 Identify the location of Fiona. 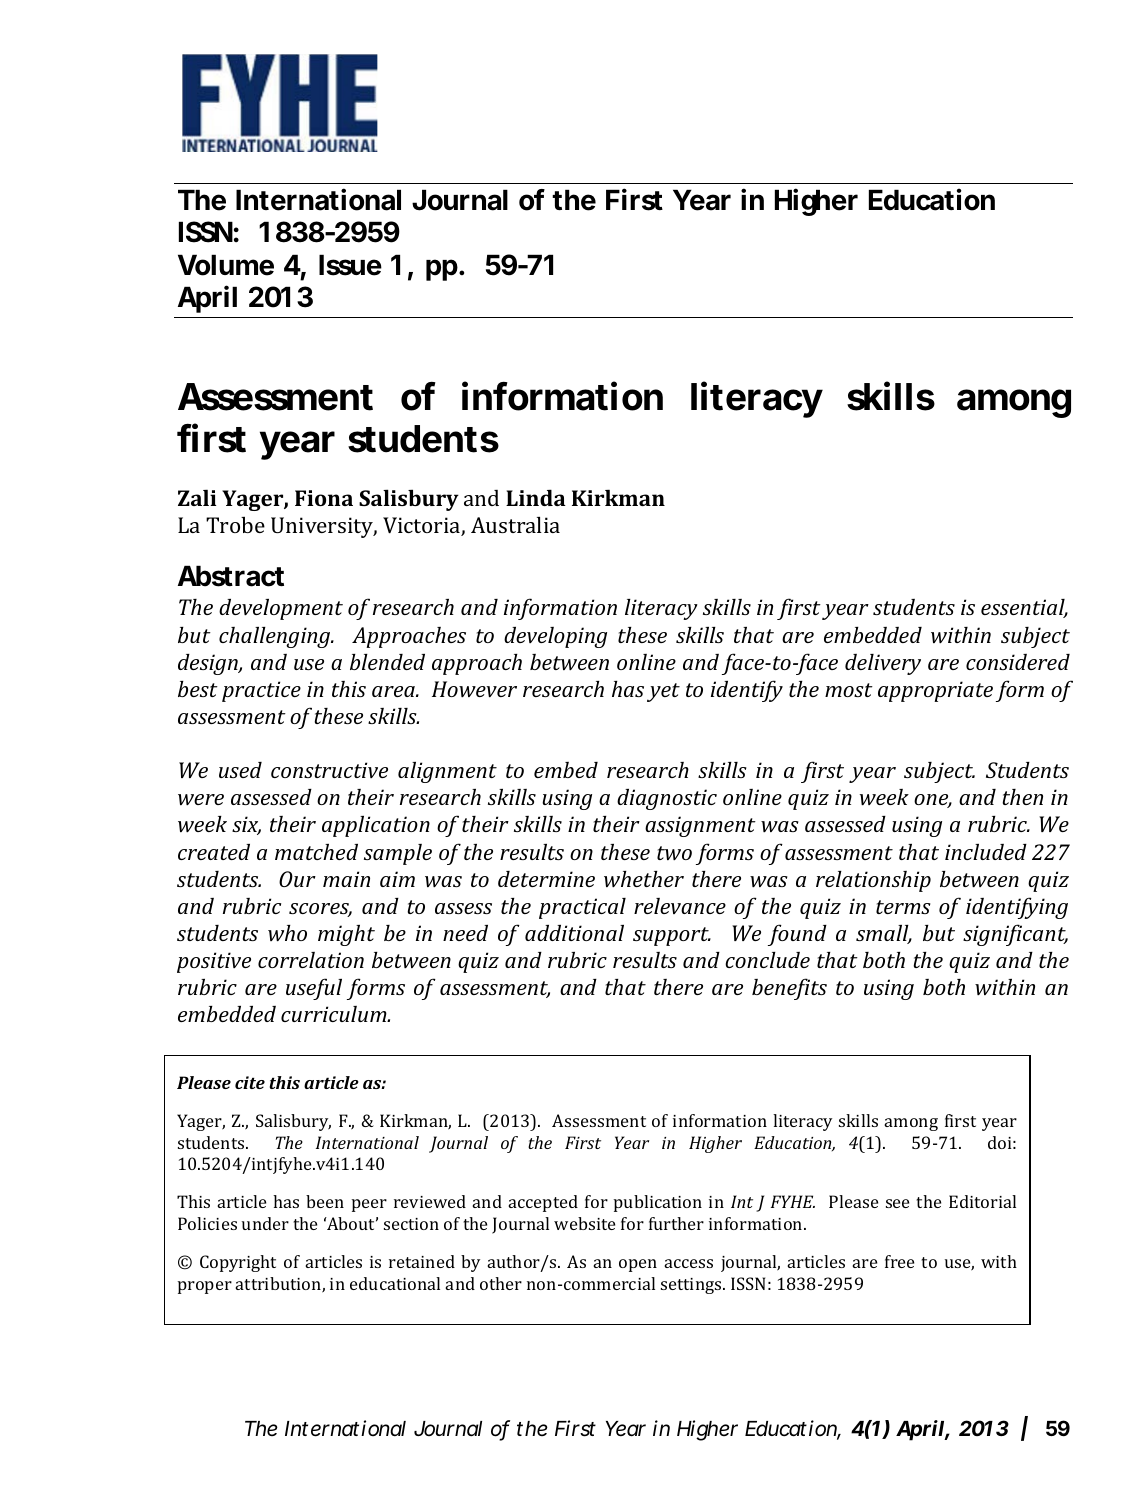
(324, 498).
